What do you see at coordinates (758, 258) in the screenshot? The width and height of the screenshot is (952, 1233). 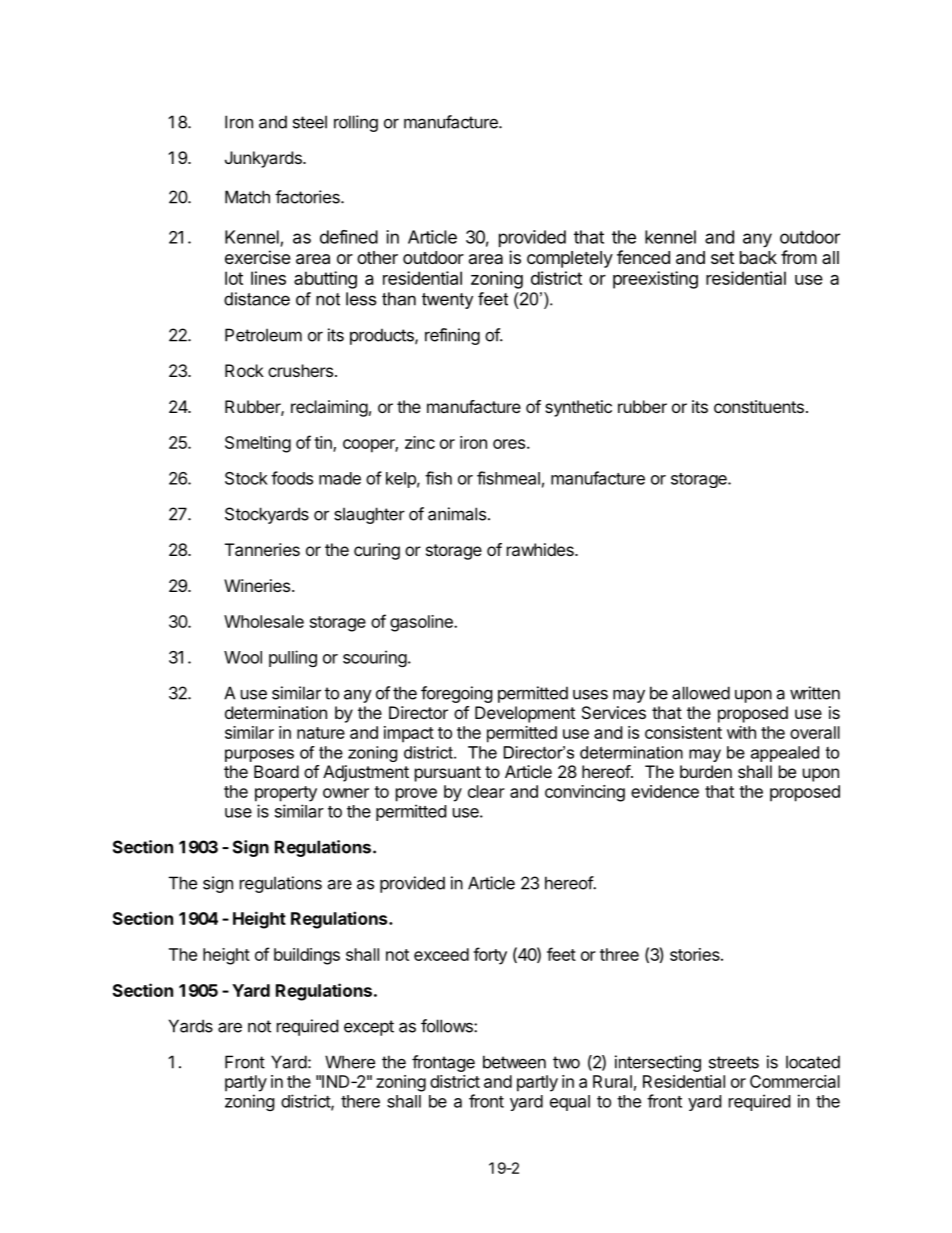 I see `back` at bounding box center [758, 258].
